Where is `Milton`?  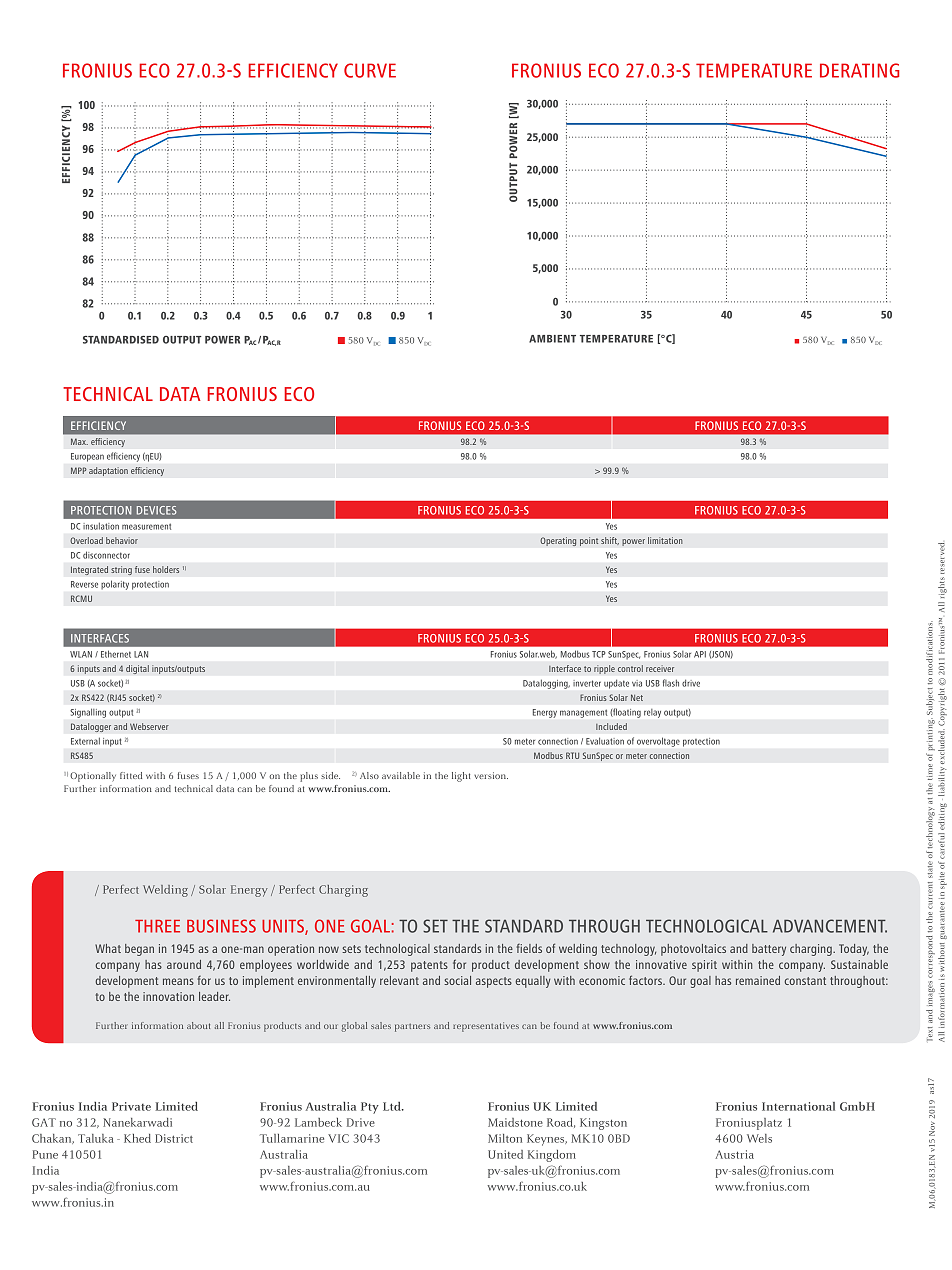
Milton is located at coordinates (505, 1138).
